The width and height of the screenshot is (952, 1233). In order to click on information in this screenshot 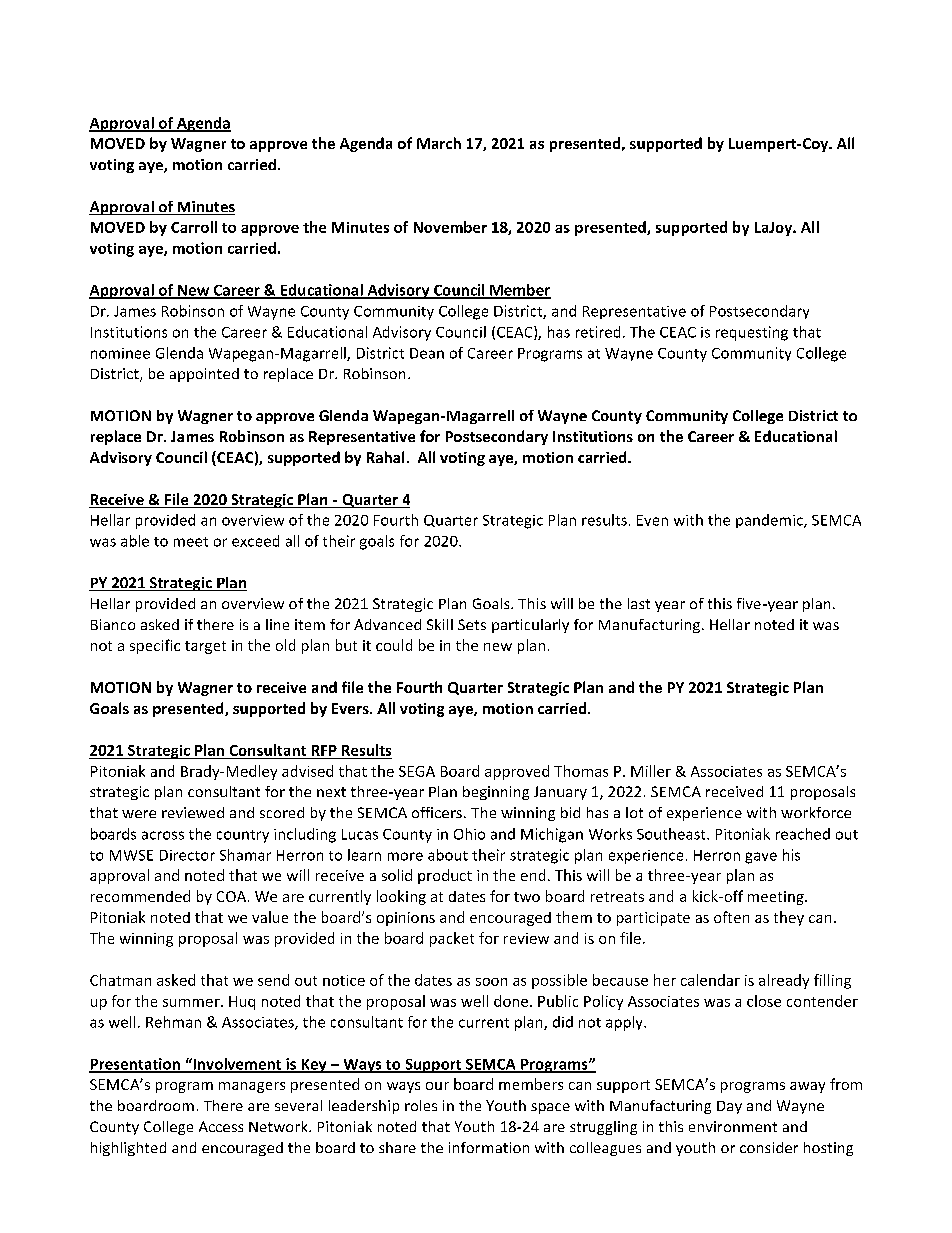, I will do `click(489, 1147)`.
